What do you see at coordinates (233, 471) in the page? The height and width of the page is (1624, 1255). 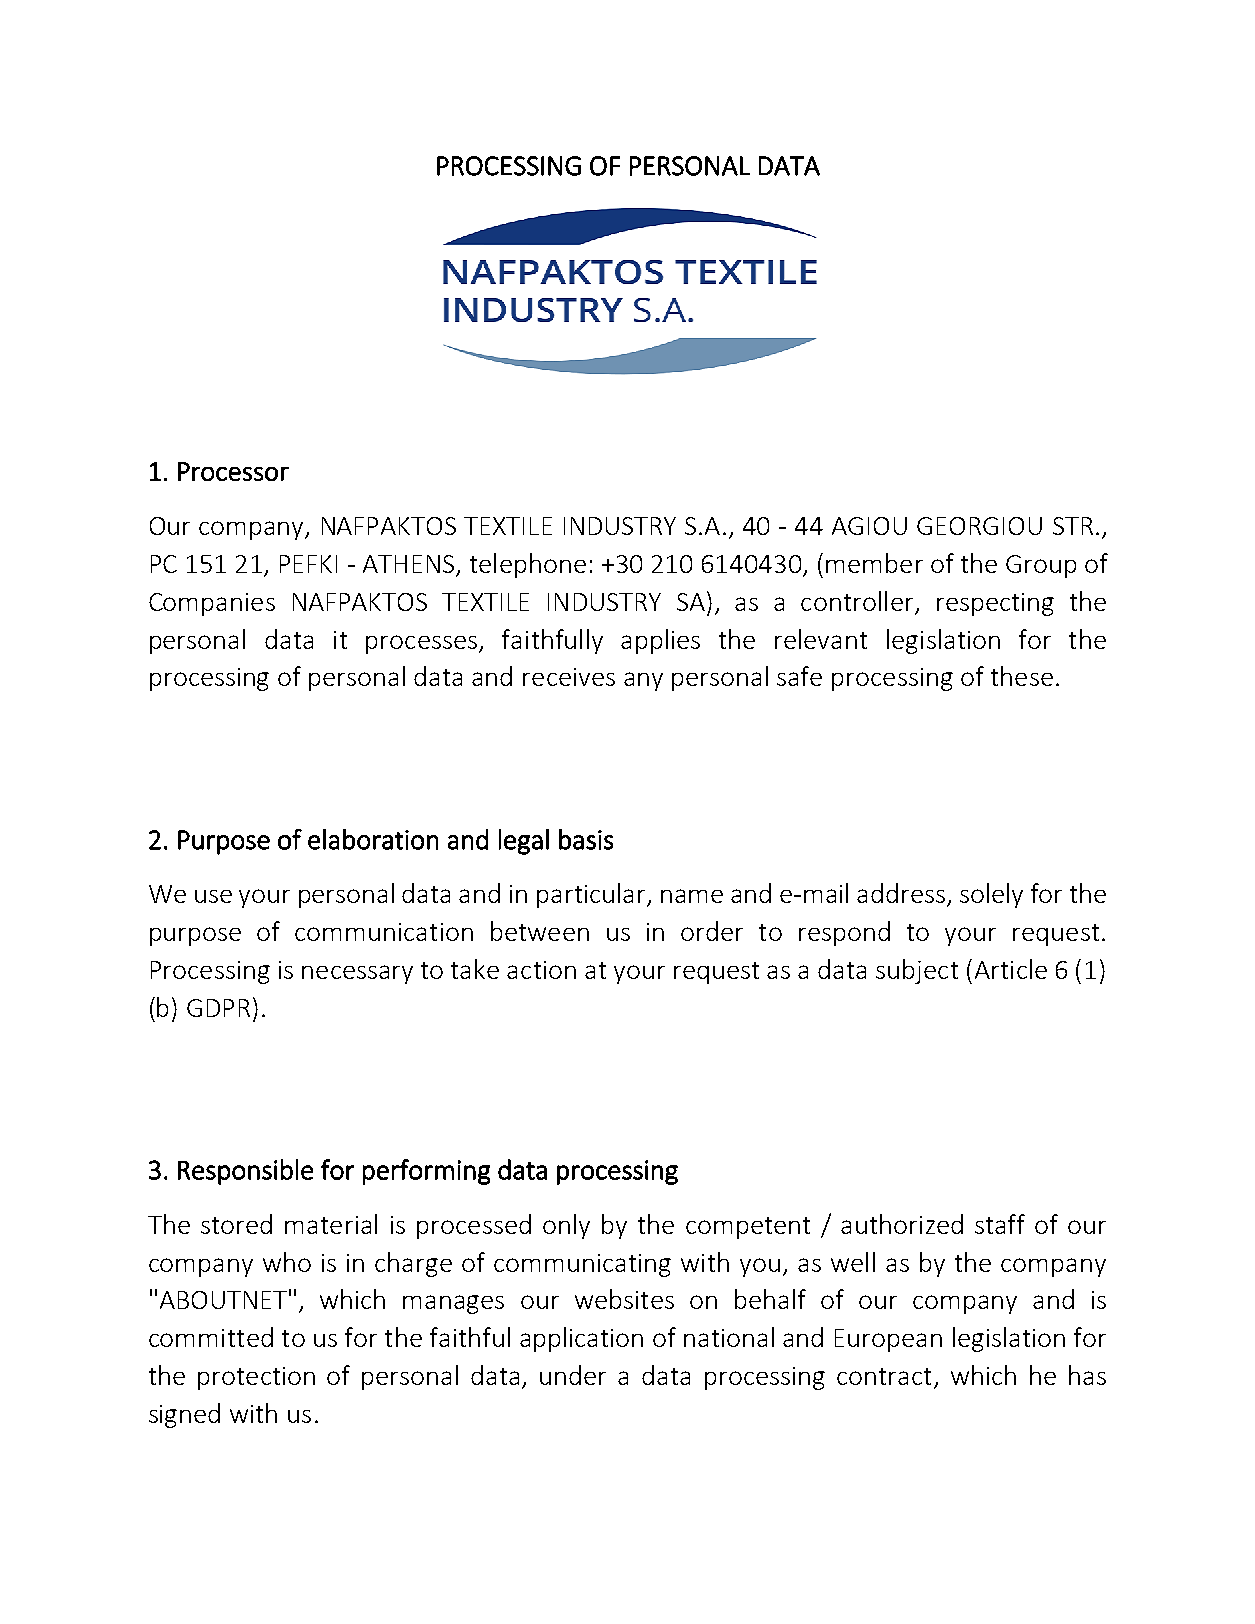 I see `Processor` at bounding box center [233, 471].
